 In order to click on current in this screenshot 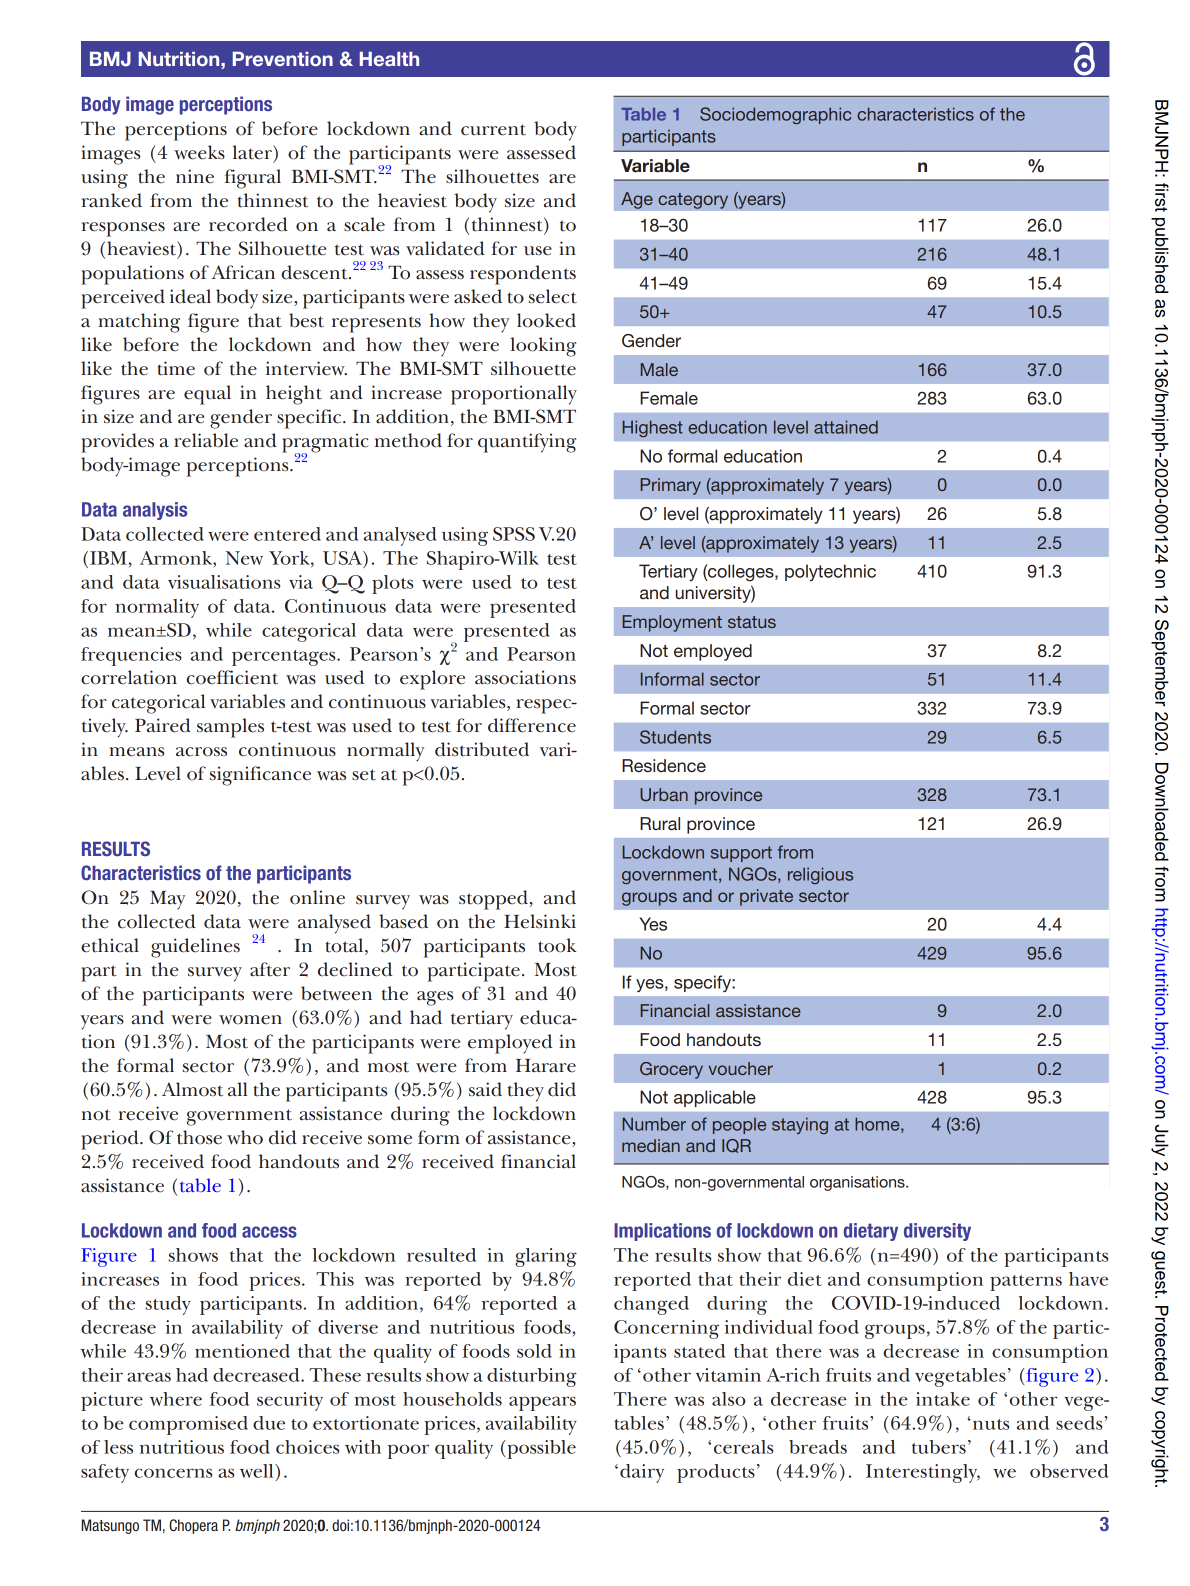, I will do `click(493, 130)`.
